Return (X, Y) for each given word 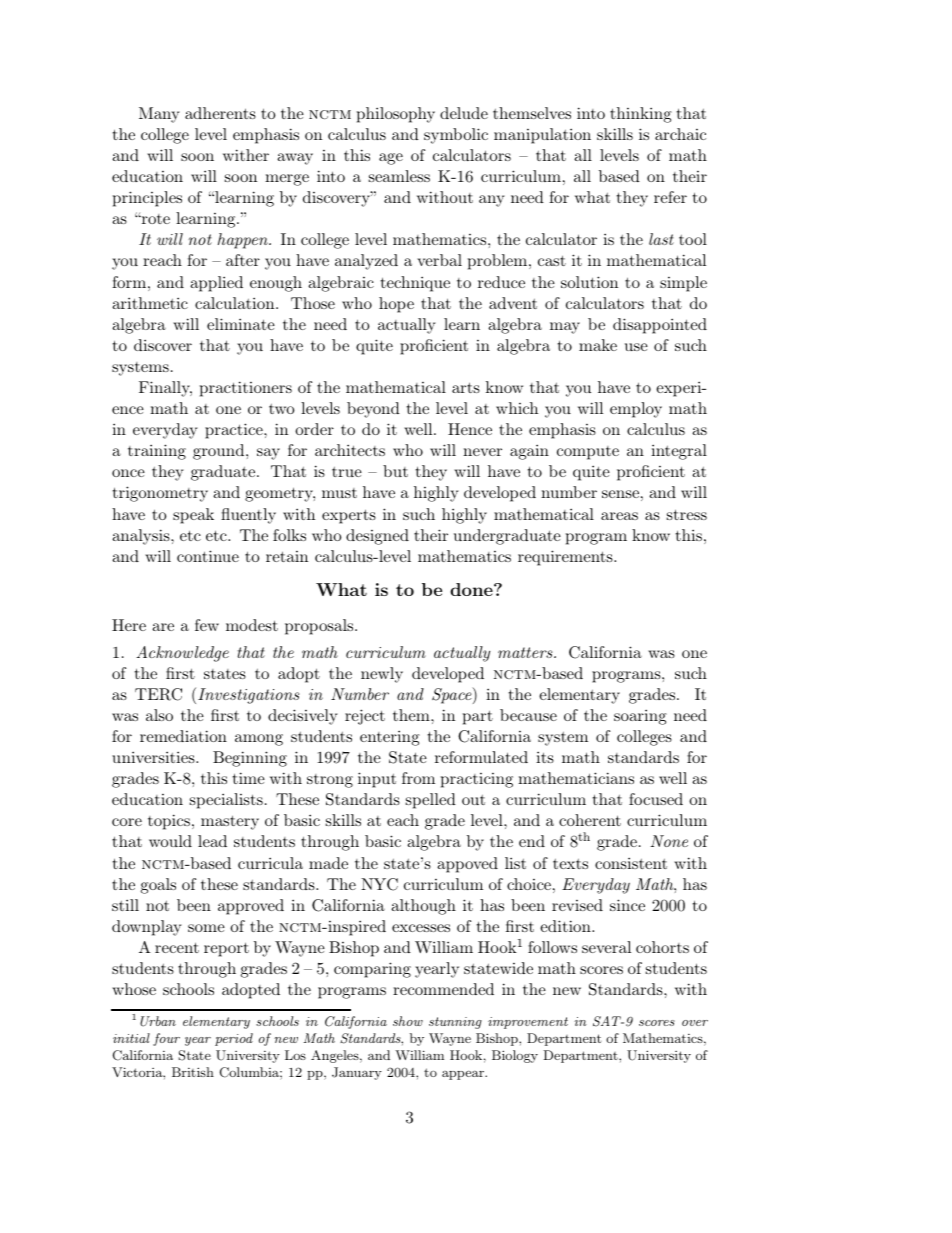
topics (169, 822)
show (408, 1021)
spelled (431, 801)
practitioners (246, 389)
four (166, 1039)
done (472, 589)
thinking (641, 115)
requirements (566, 558)
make (598, 345)
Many (159, 115)
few (207, 625)
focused (656, 799)
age (391, 159)
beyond (373, 410)
